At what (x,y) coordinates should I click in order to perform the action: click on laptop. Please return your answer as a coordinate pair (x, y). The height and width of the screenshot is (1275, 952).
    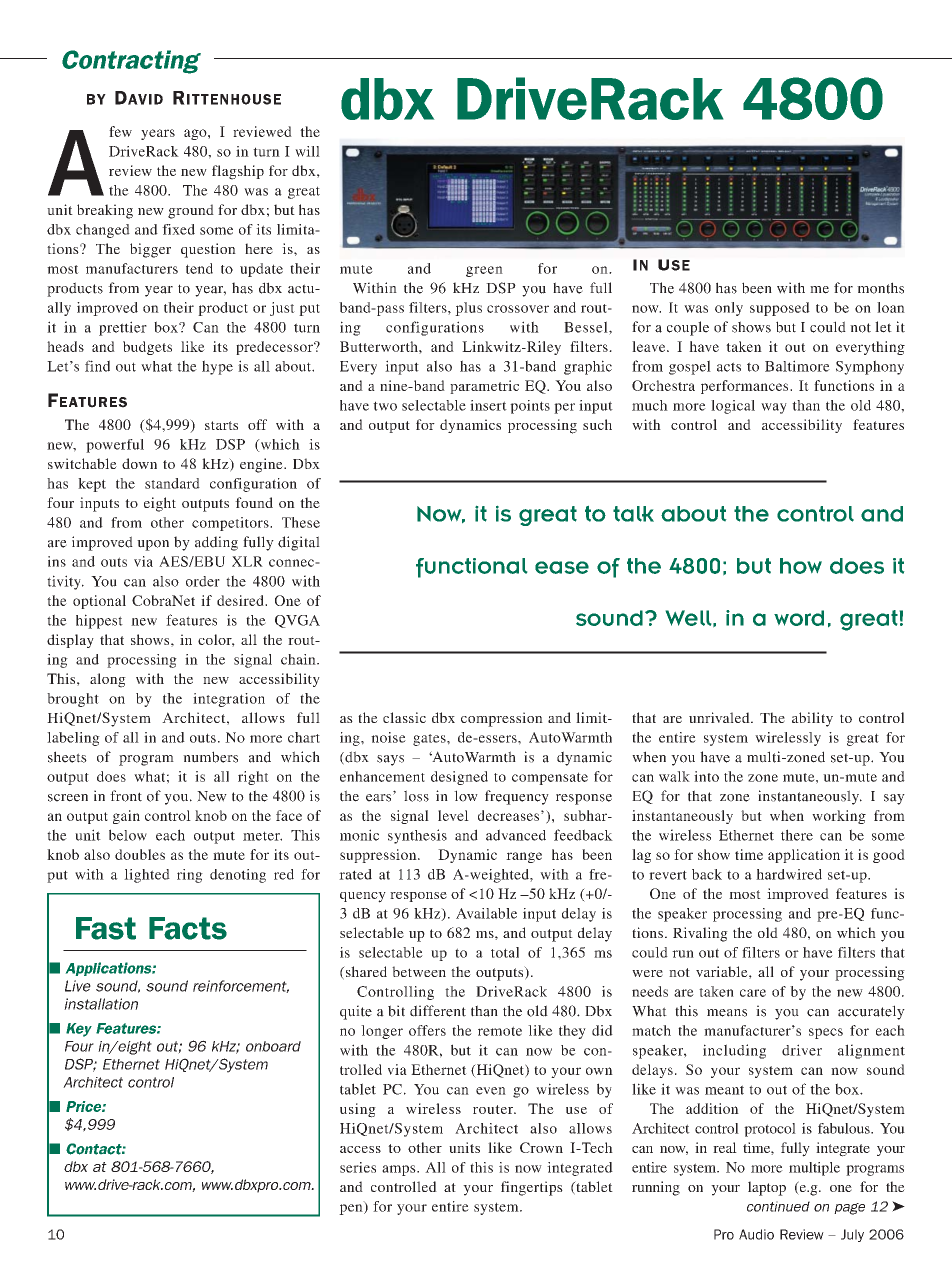
    Looking at the image, I should click on (767, 1188).
